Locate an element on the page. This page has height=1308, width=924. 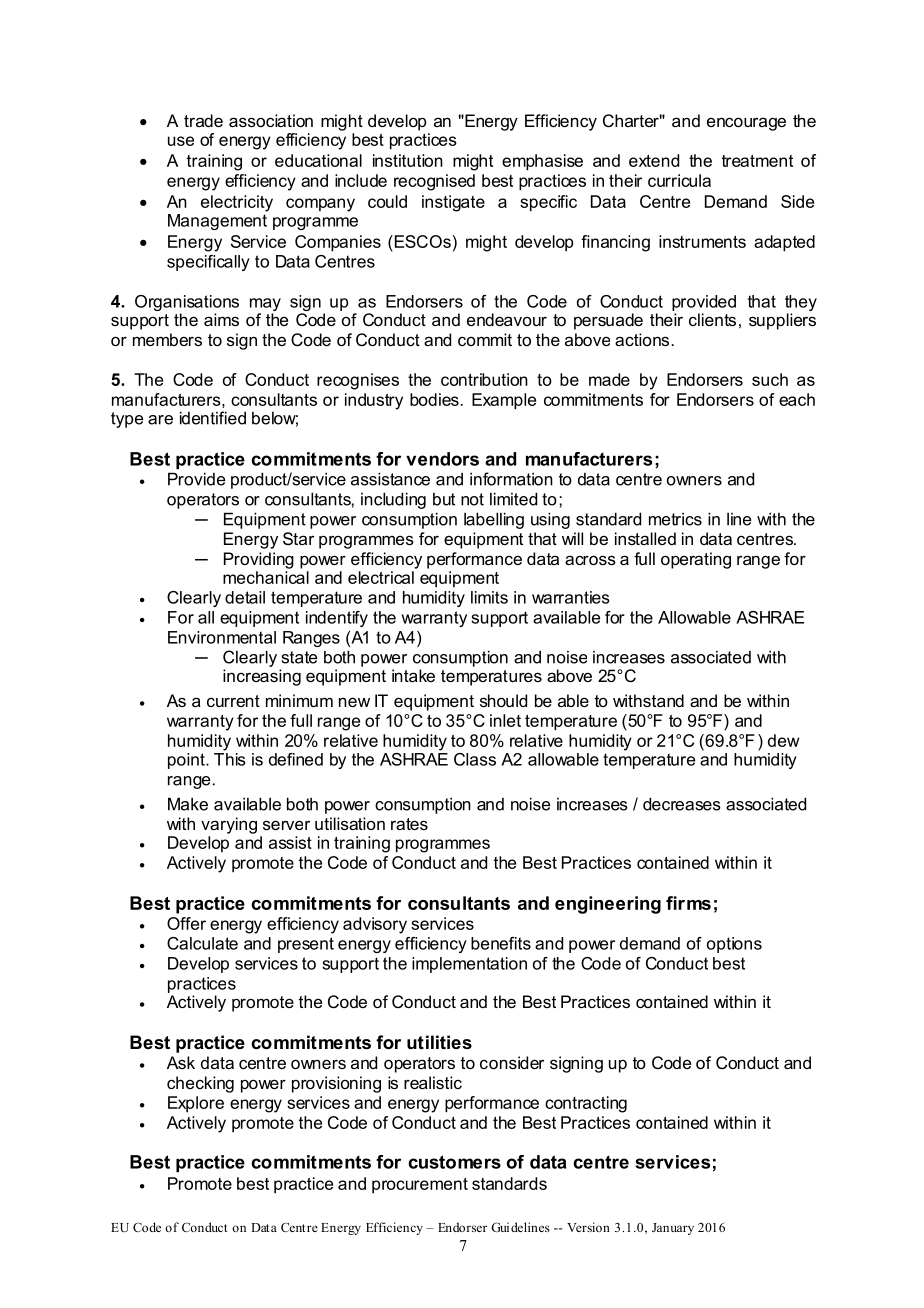
current is located at coordinates (233, 701).
